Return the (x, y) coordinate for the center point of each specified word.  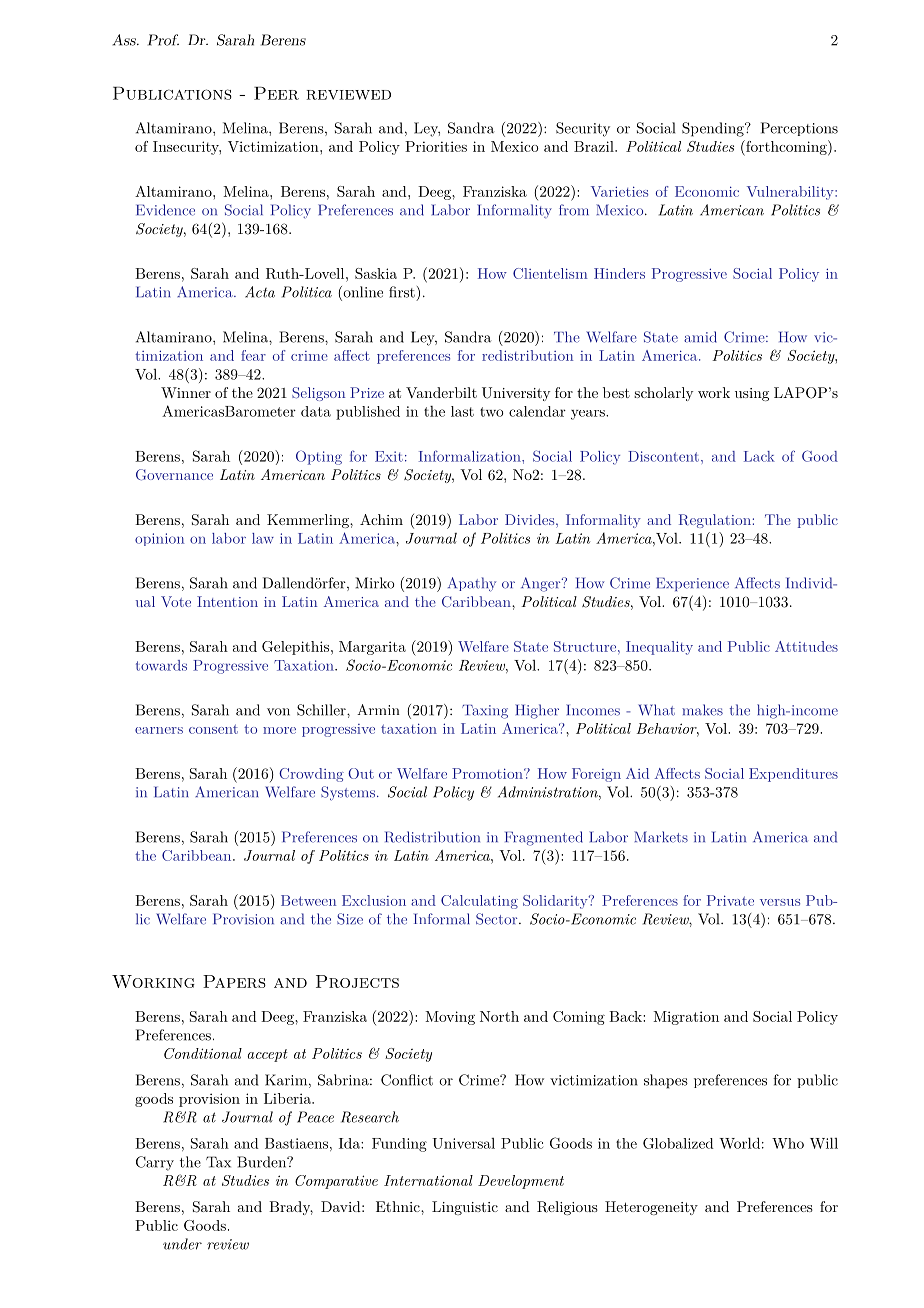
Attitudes (806, 646)
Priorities (436, 146)
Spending (714, 129)
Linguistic (465, 1208)
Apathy (472, 584)
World (739, 1143)
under (182, 1244)
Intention (227, 601)
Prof (163, 40)
